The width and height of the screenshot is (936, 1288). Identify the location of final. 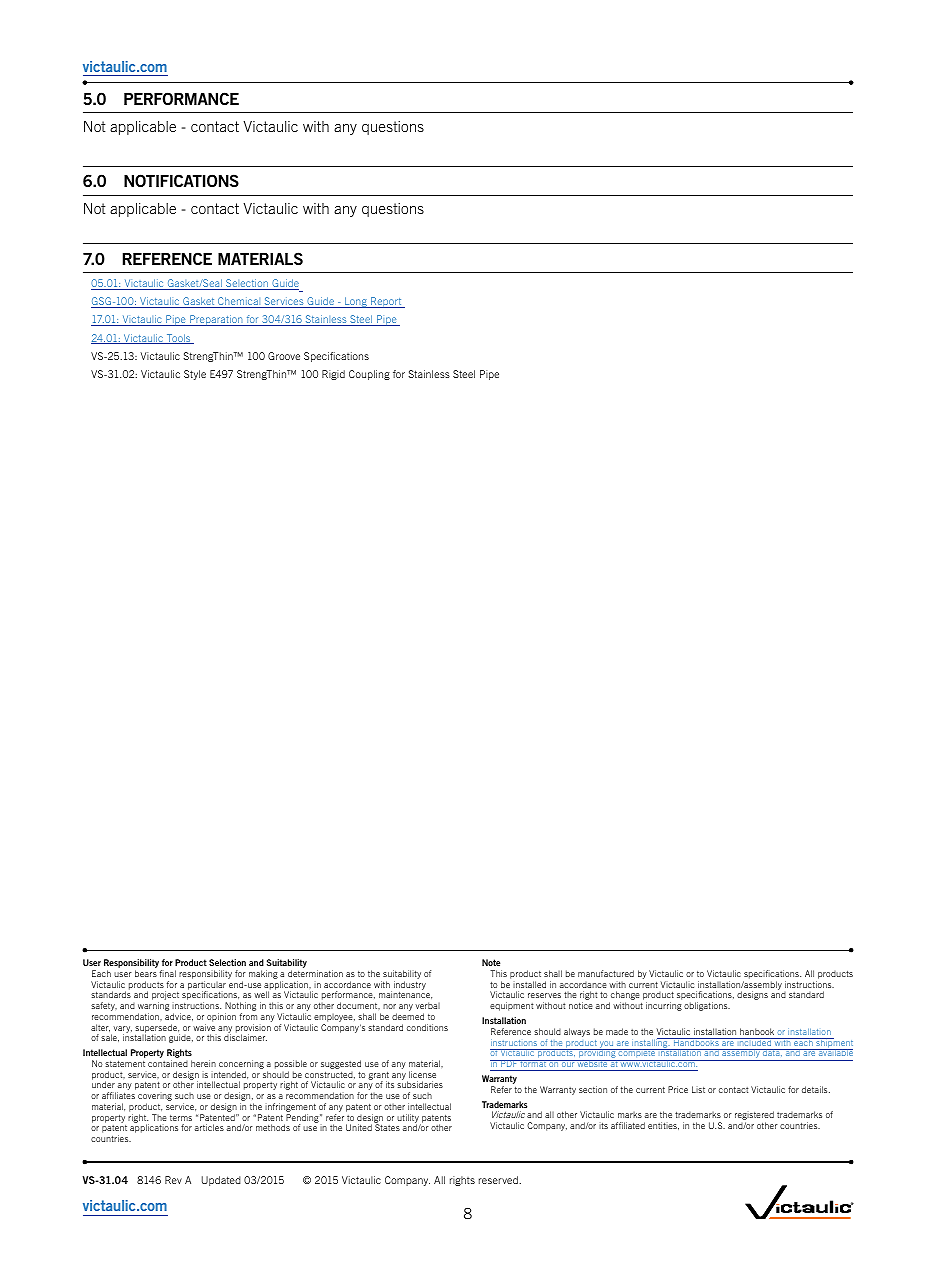
(168, 973).
